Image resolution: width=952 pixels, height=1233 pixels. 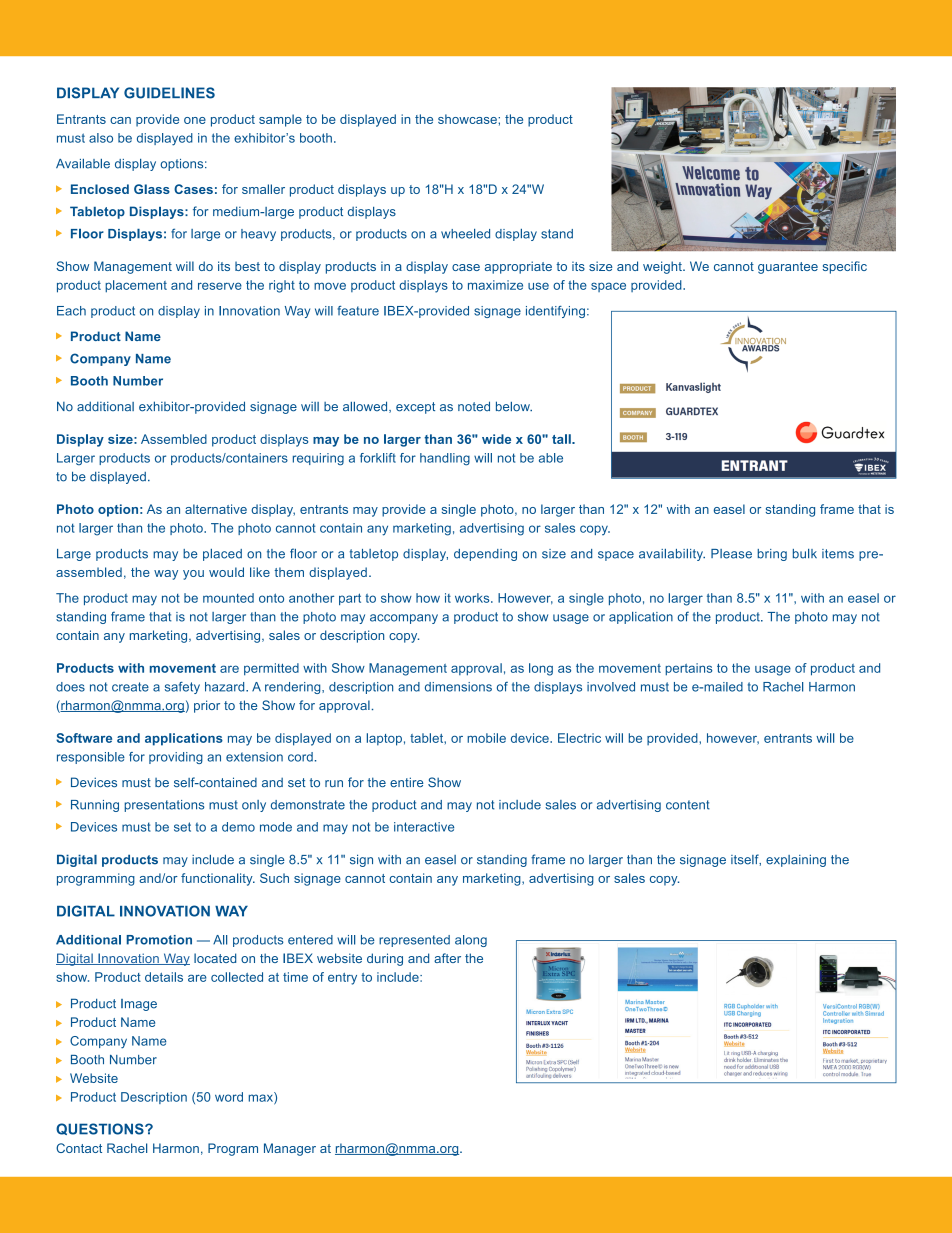 What do you see at coordinates (228, 598) in the screenshot?
I see `mounted` at bounding box center [228, 598].
